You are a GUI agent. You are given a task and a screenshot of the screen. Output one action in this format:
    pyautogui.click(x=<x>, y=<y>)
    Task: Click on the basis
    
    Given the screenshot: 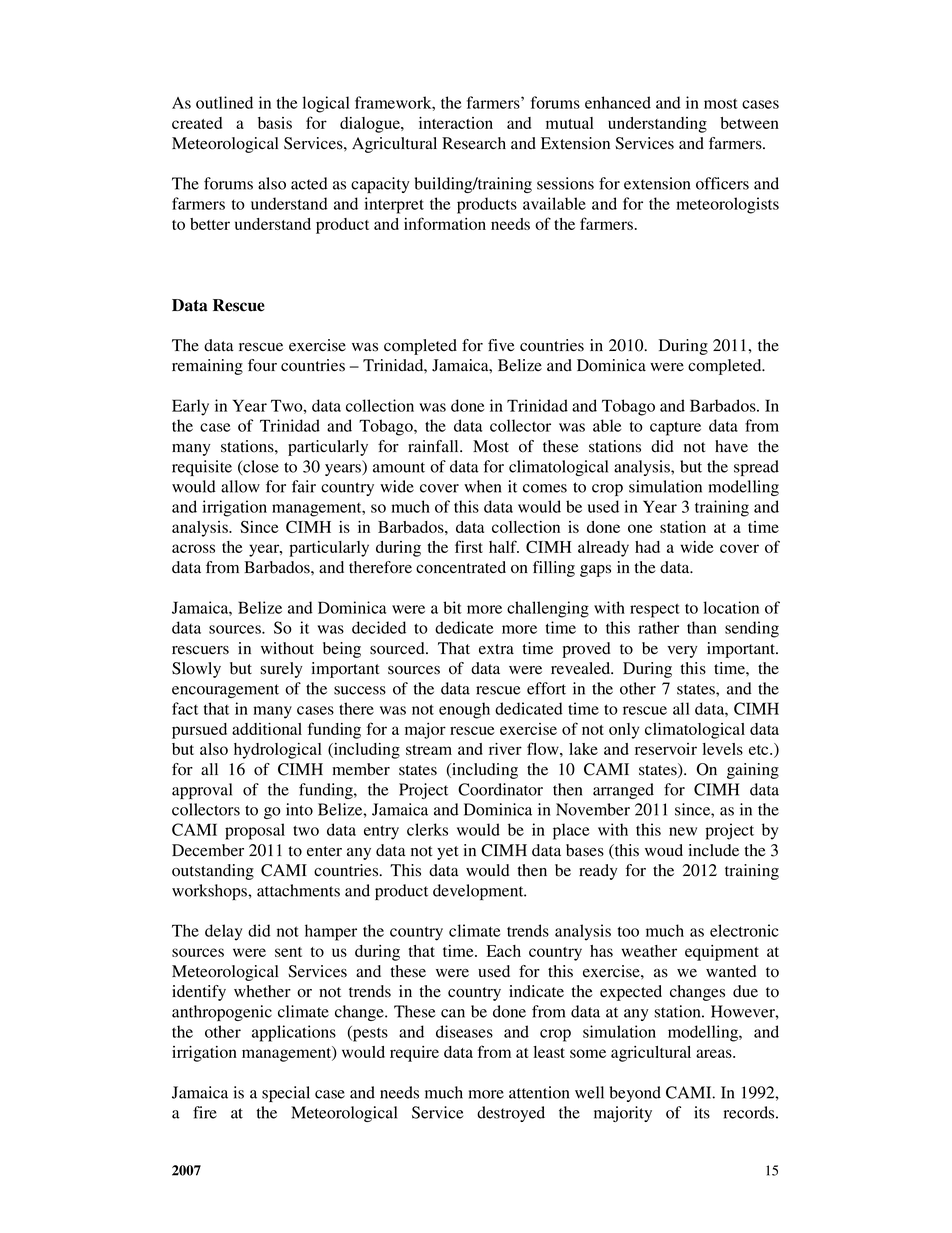 What is the action you would take?
    pyautogui.click(x=275, y=123)
